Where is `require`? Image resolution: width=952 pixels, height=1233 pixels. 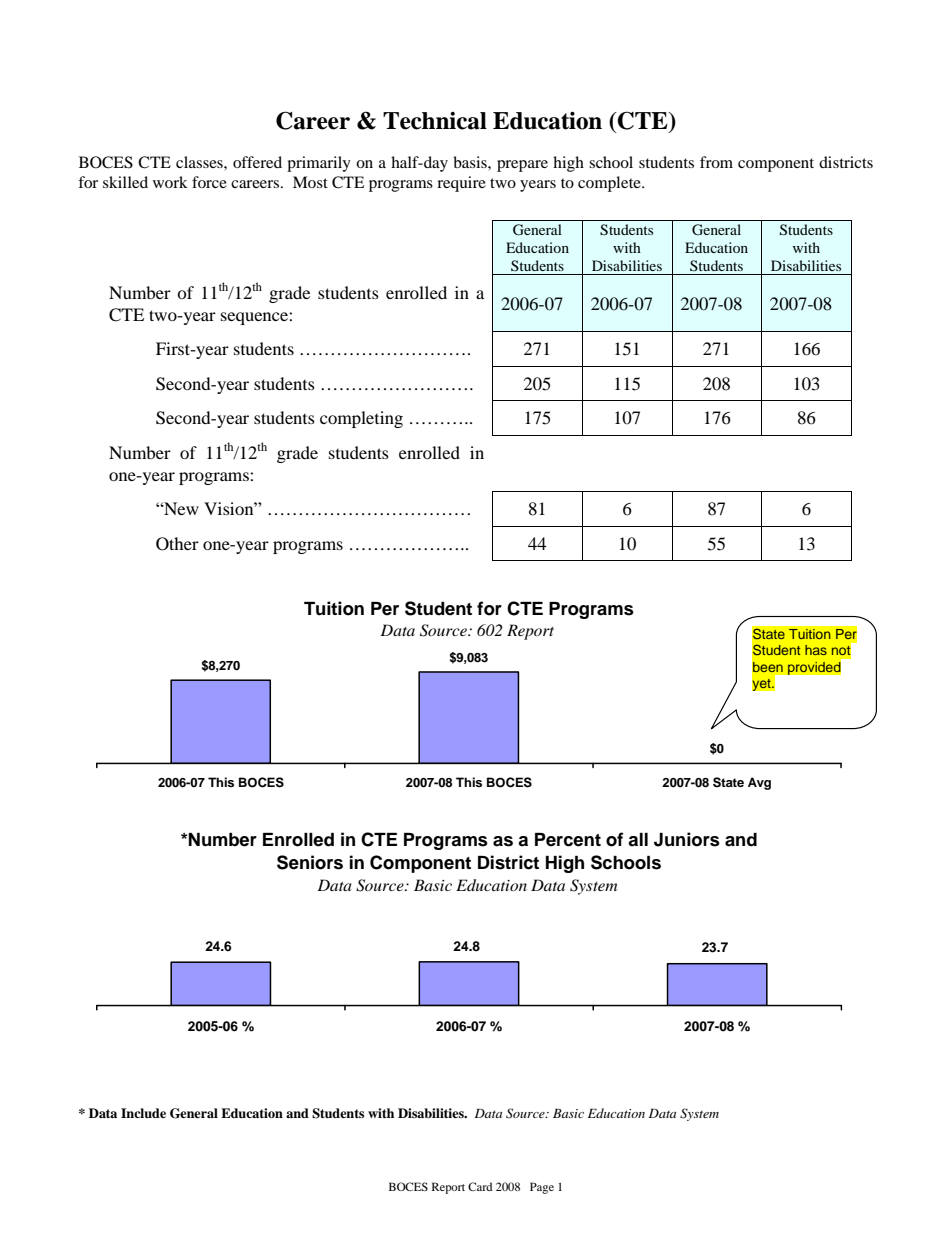 require is located at coordinates (461, 184).
